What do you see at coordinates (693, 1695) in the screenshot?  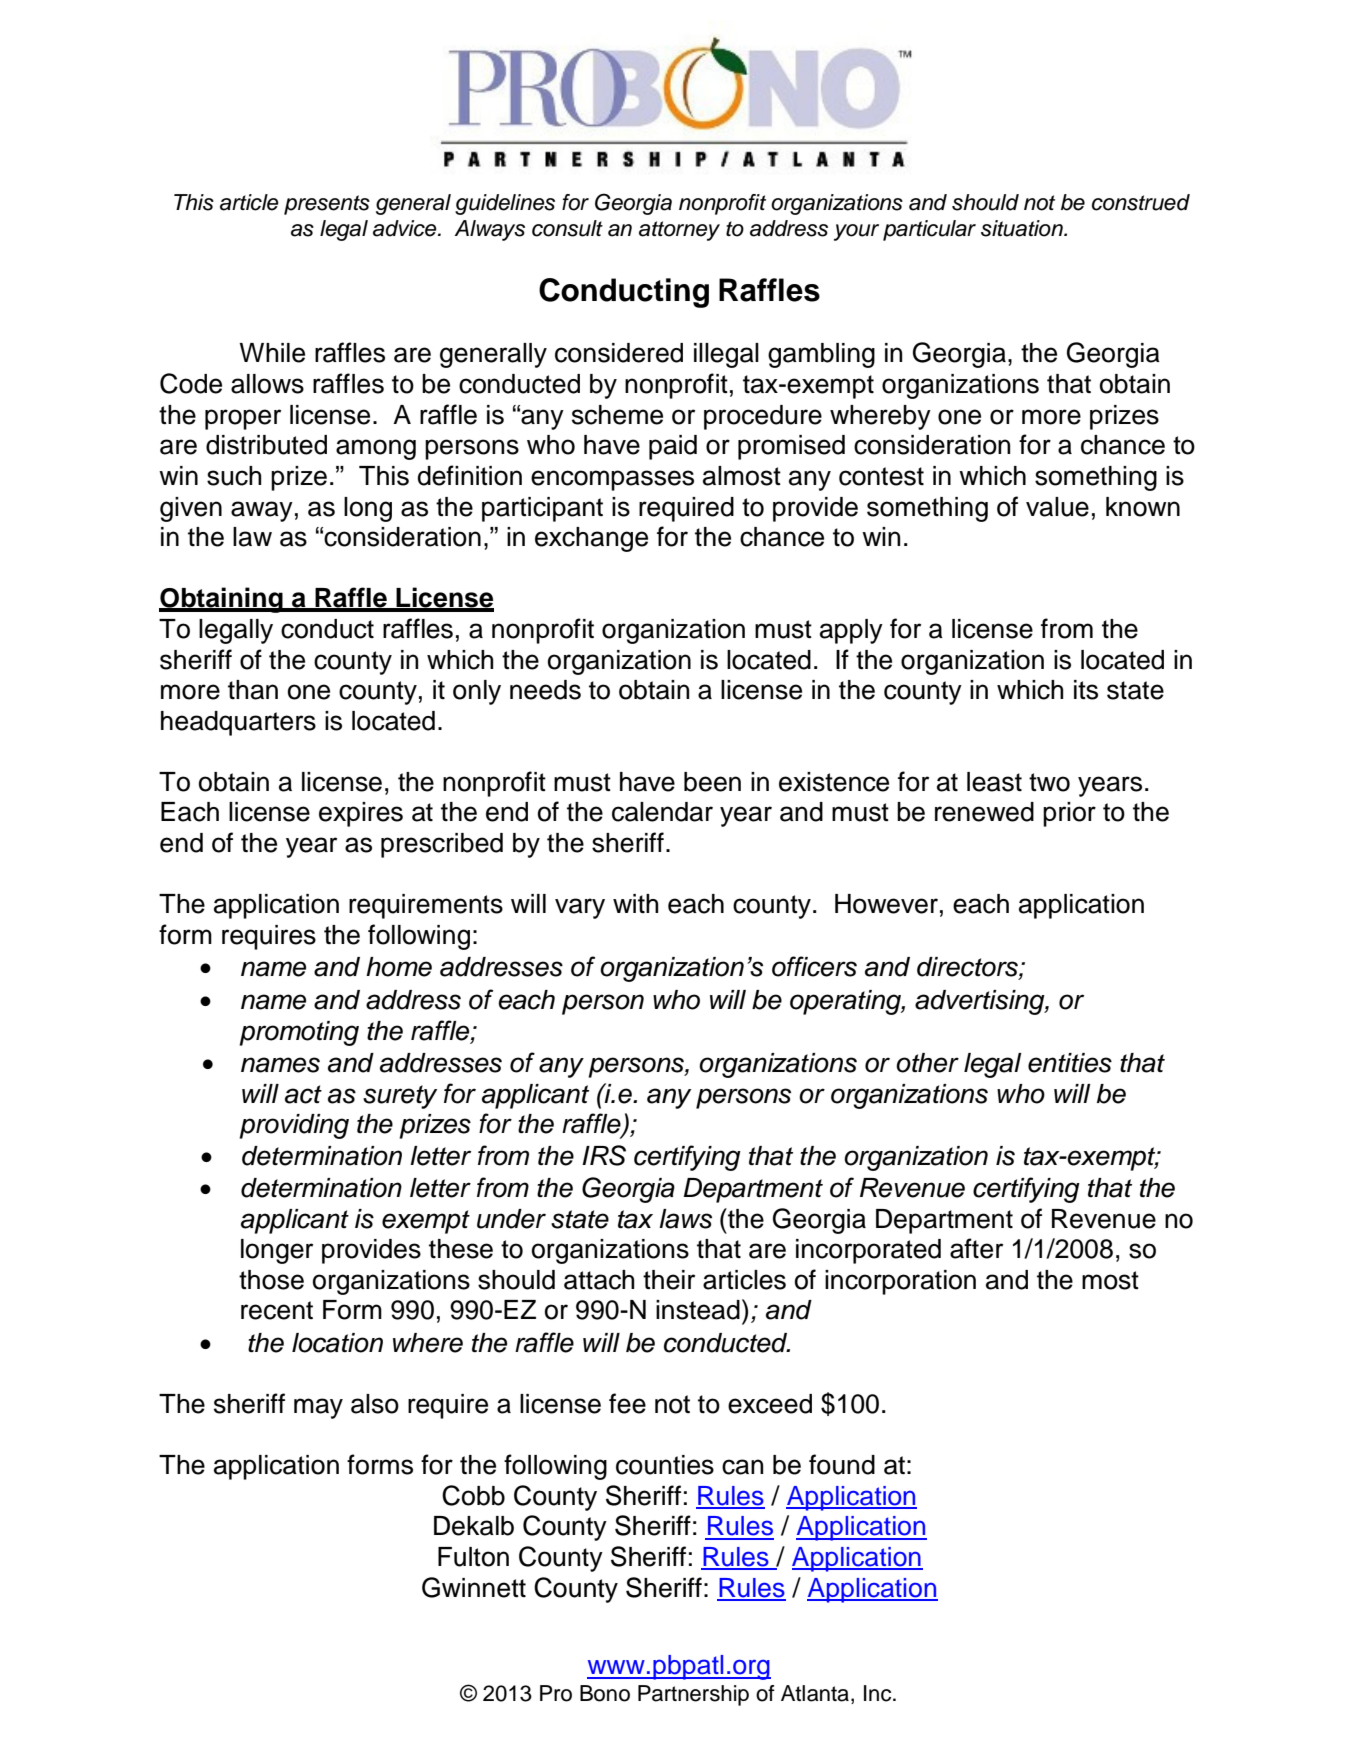 I see `Partnership` at bounding box center [693, 1695].
